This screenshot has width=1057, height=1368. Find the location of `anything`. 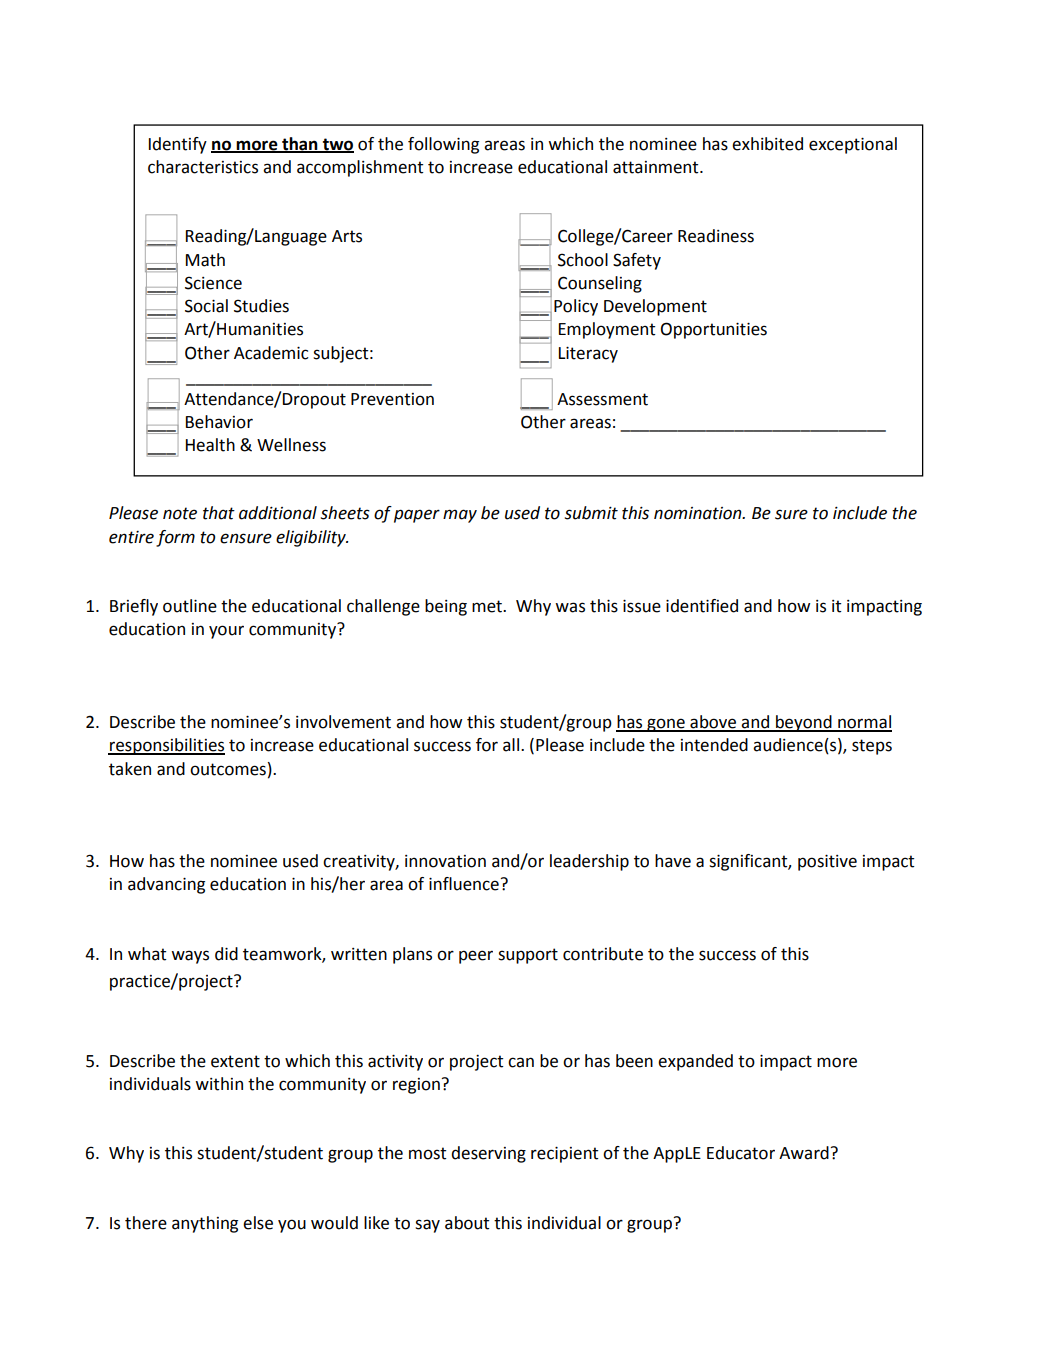

anything is located at coordinates (205, 1224).
